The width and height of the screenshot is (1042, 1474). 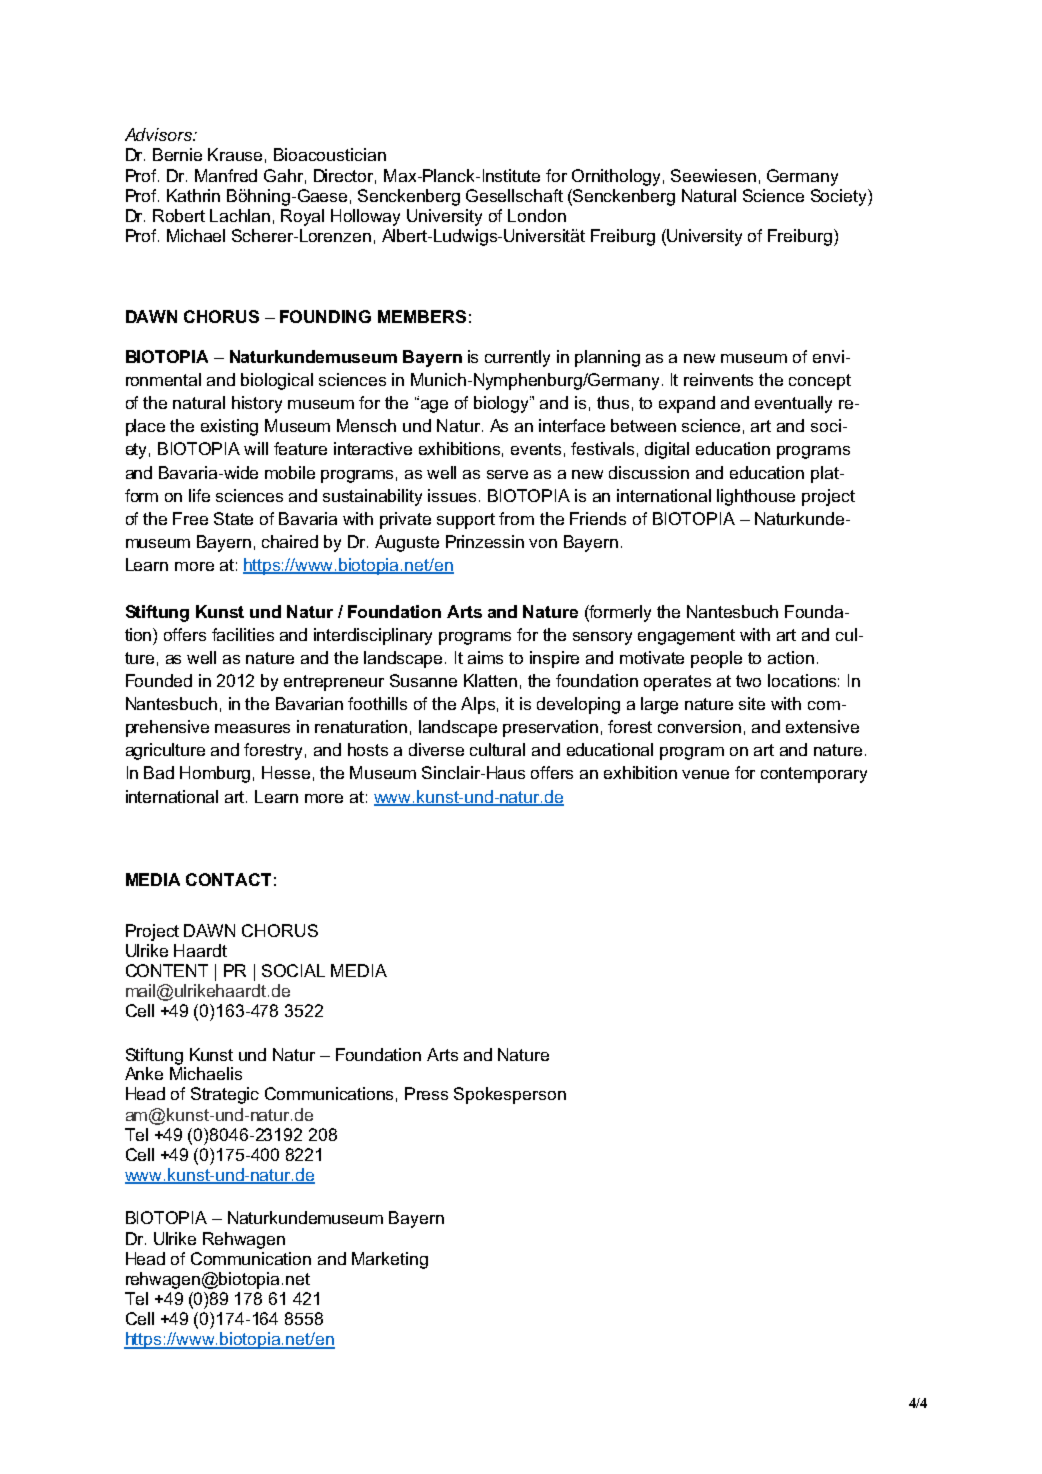 What do you see at coordinates (793, 404) in the screenshot?
I see `eventually` at bounding box center [793, 404].
